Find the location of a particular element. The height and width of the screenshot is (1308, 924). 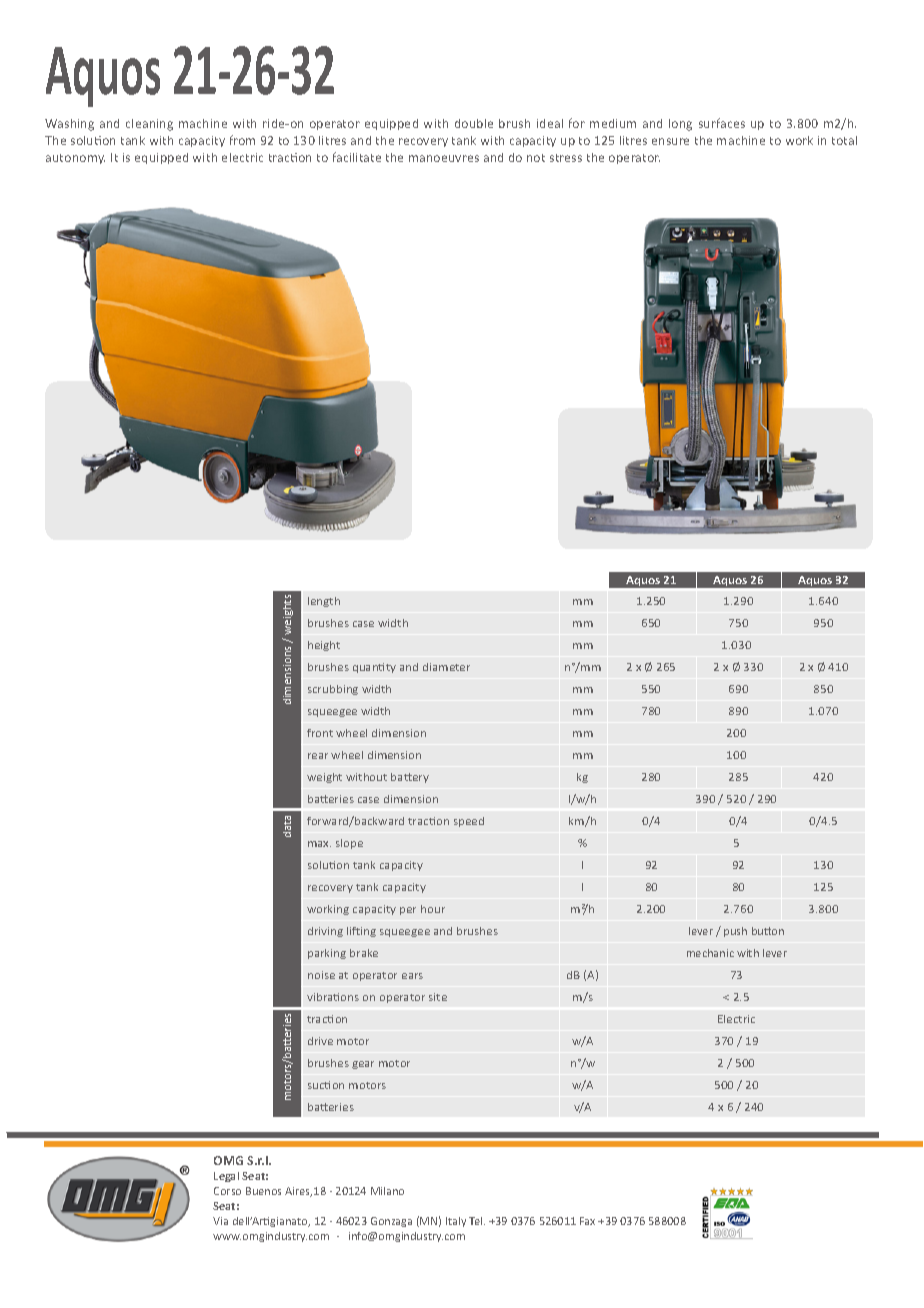

diameter is located at coordinates (446, 667).
